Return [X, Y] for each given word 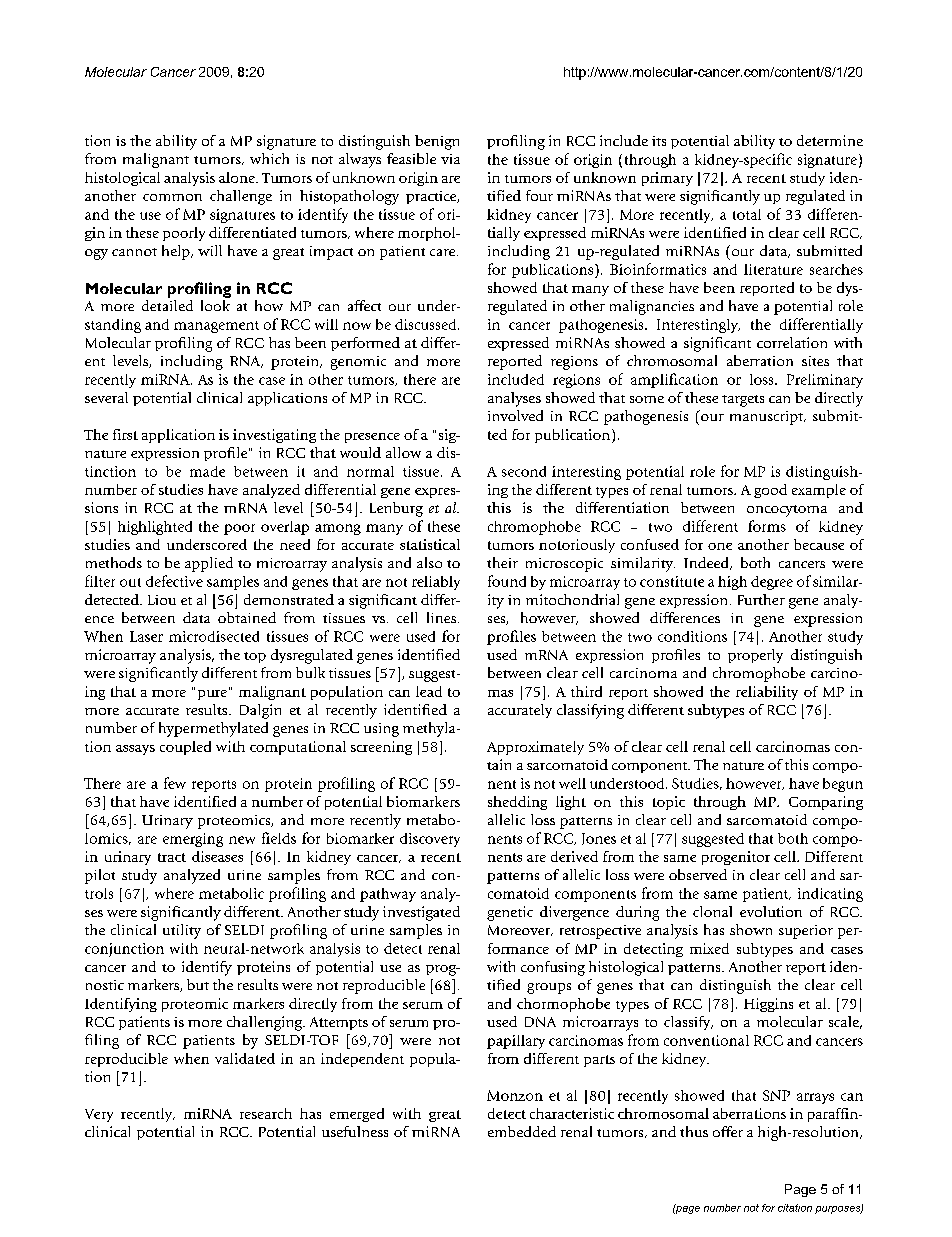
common [172, 197]
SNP [776, 1095]
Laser [146, 636]
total [747, 214]
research [266, 1113]
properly [755, 656]
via [450, 159]
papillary [516, 1042]
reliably [436, 583]
